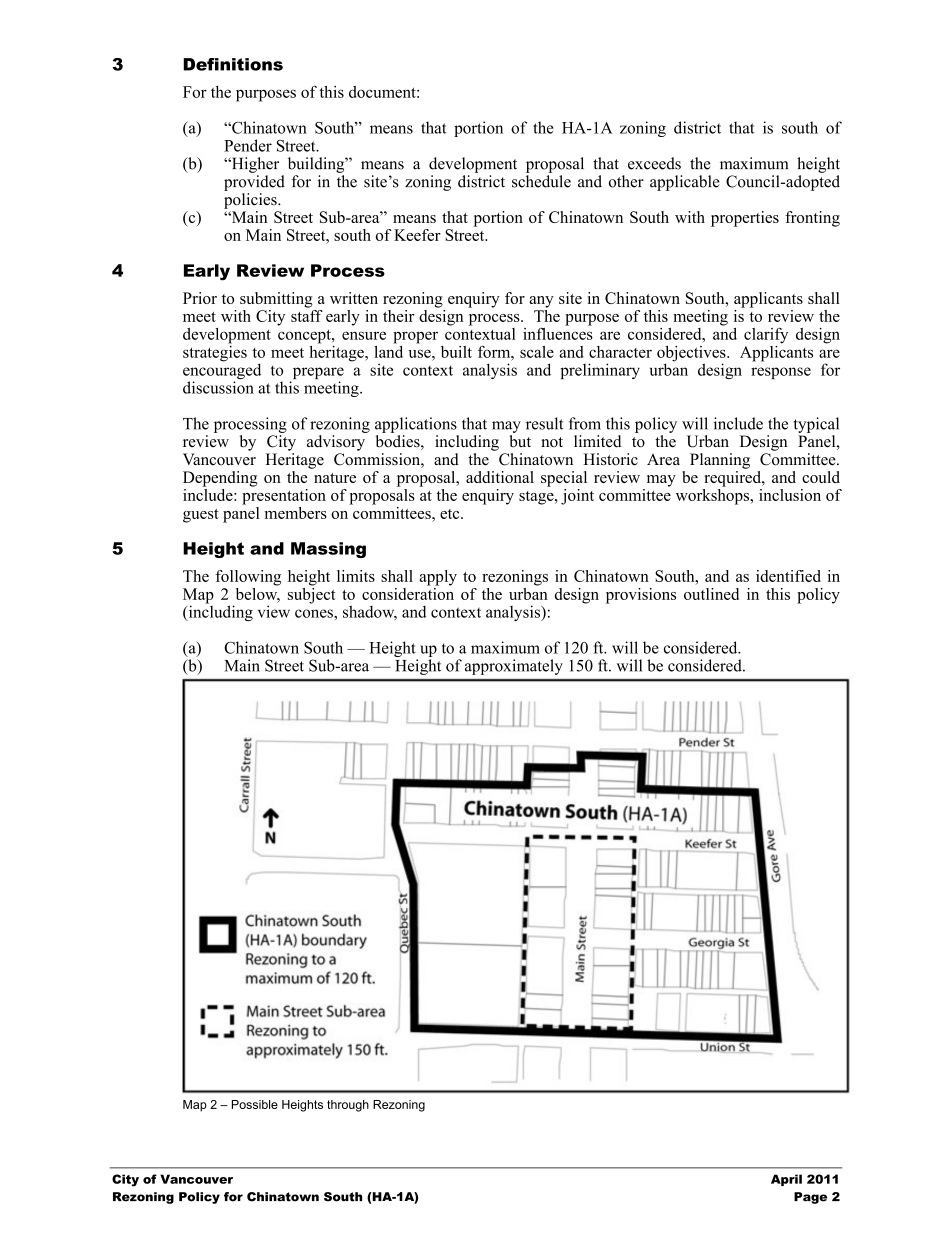  Describe the element at coordinates (317, 374) in the document. I see `prepare` at that location.
